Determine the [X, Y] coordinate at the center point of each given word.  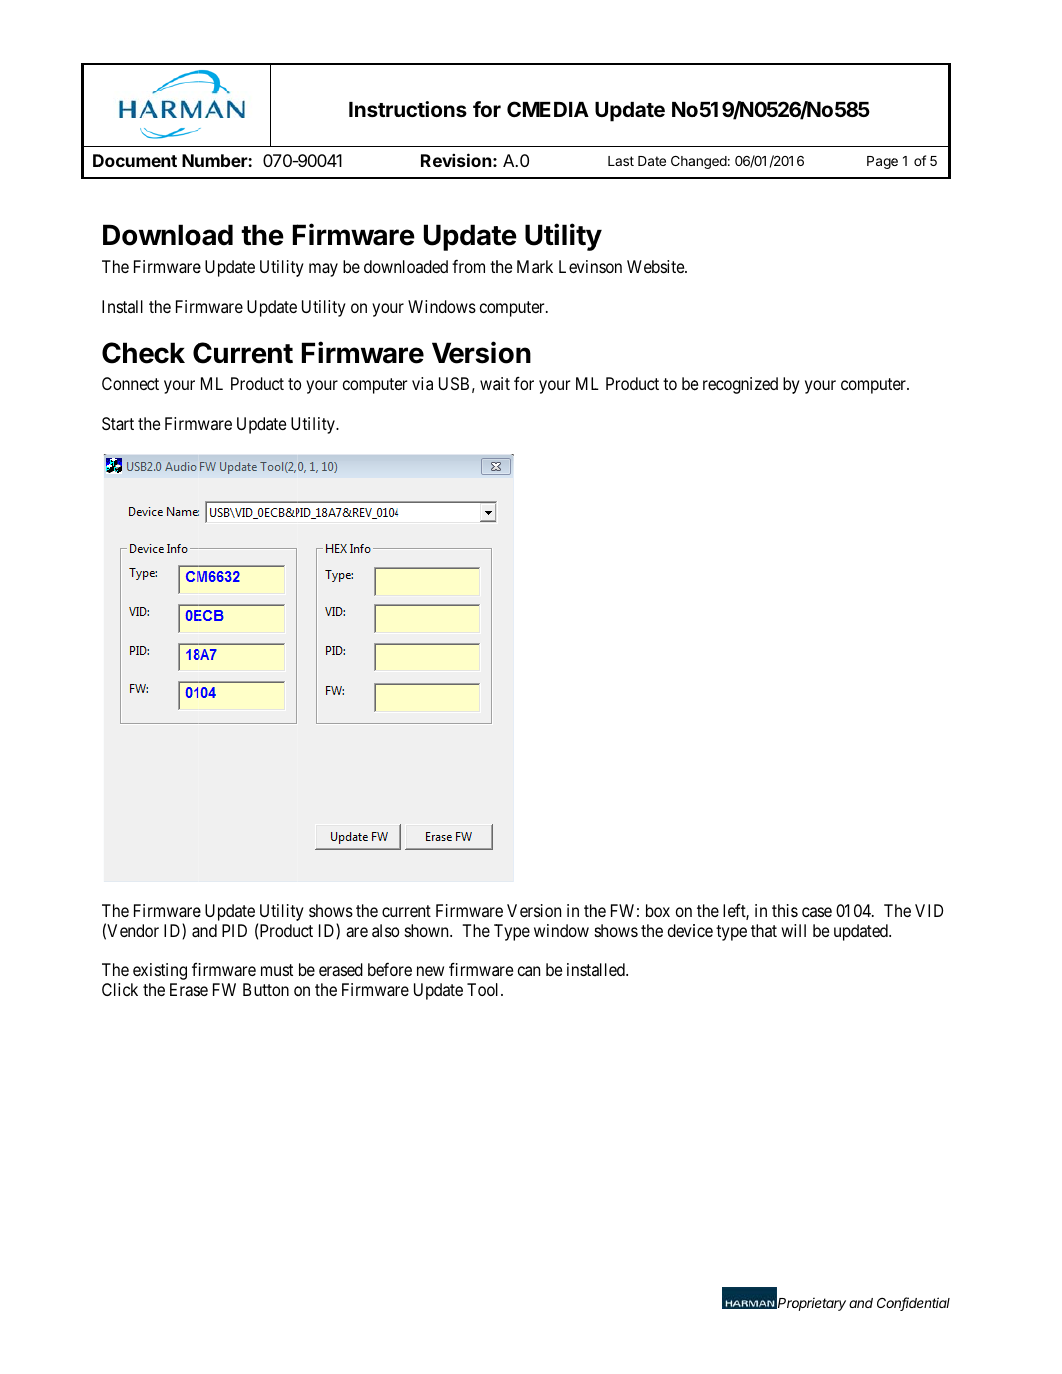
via [422, 383]
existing [160, 971]
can [529, 971]
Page [882, 162]
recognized [740, 385]
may [323, 270]
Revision [456, 160]
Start [118, 423]
